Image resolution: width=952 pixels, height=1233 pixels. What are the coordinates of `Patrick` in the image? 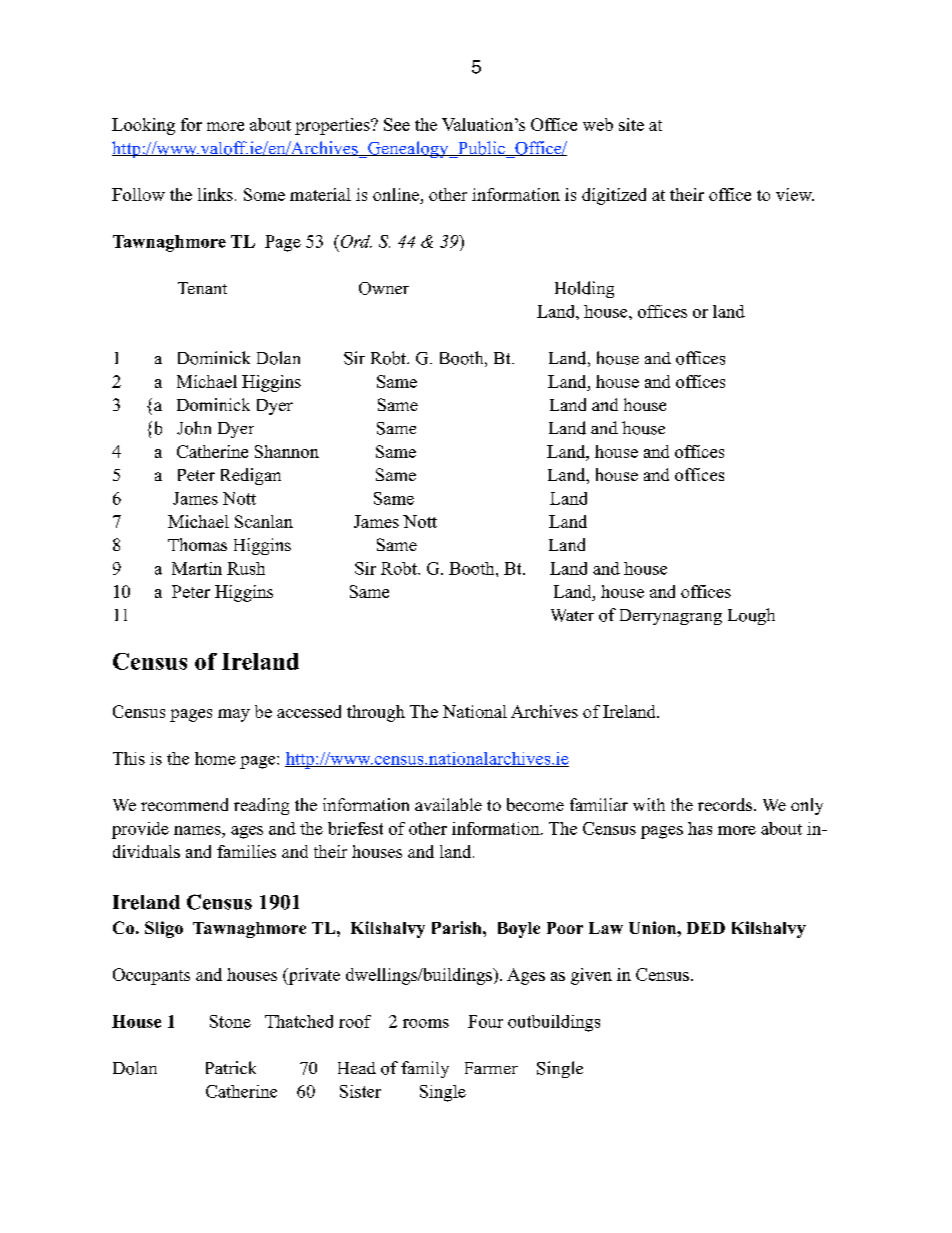 It's located at (231, 1067).
